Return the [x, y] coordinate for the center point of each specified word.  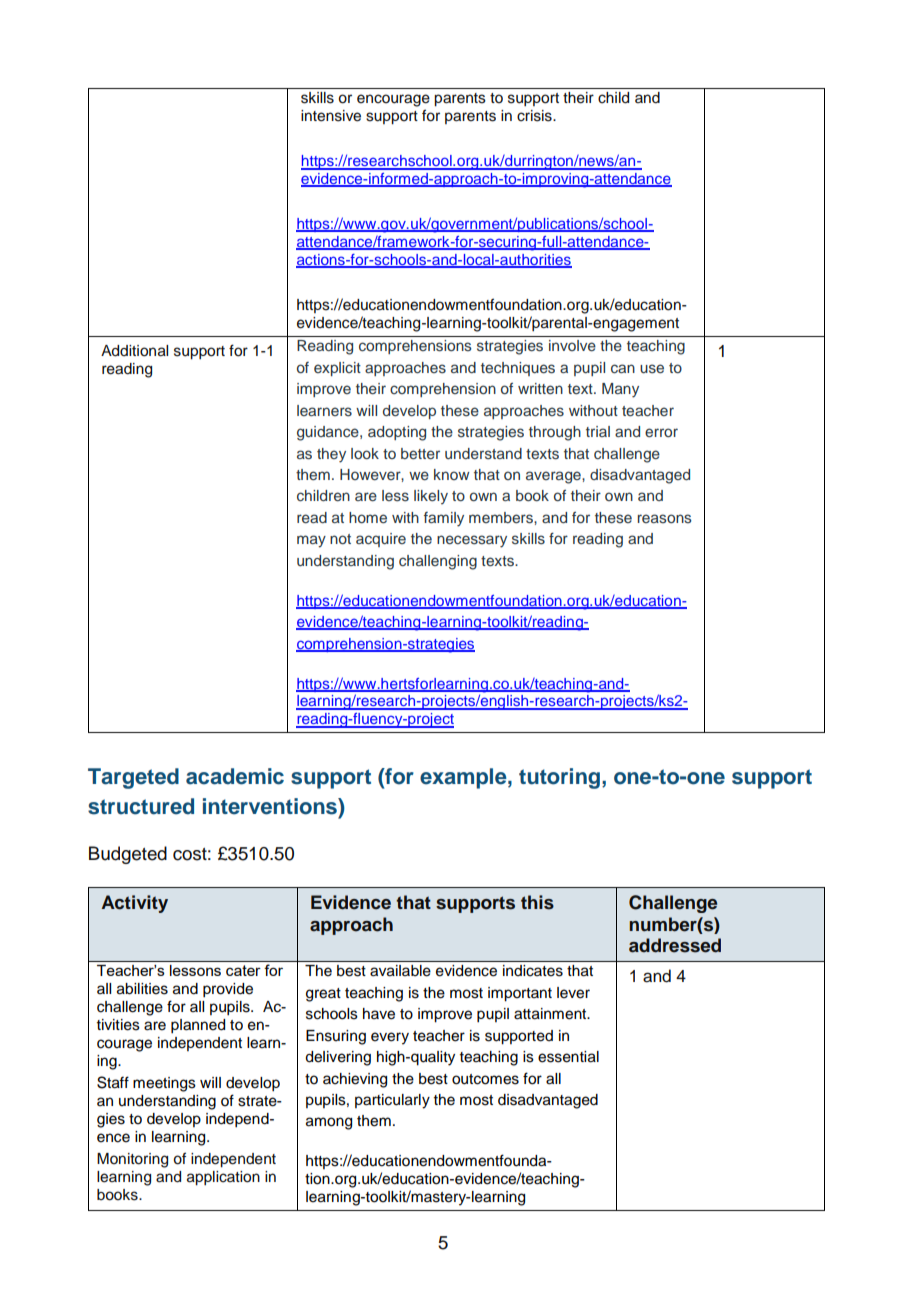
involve [572, 345]
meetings [164, 1084]
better [420, 453]
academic [235, 776]
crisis [535, 116]
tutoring [559, 778]
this [537, 902]
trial [598, 431]
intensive [331, 116]
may [311, 541]
